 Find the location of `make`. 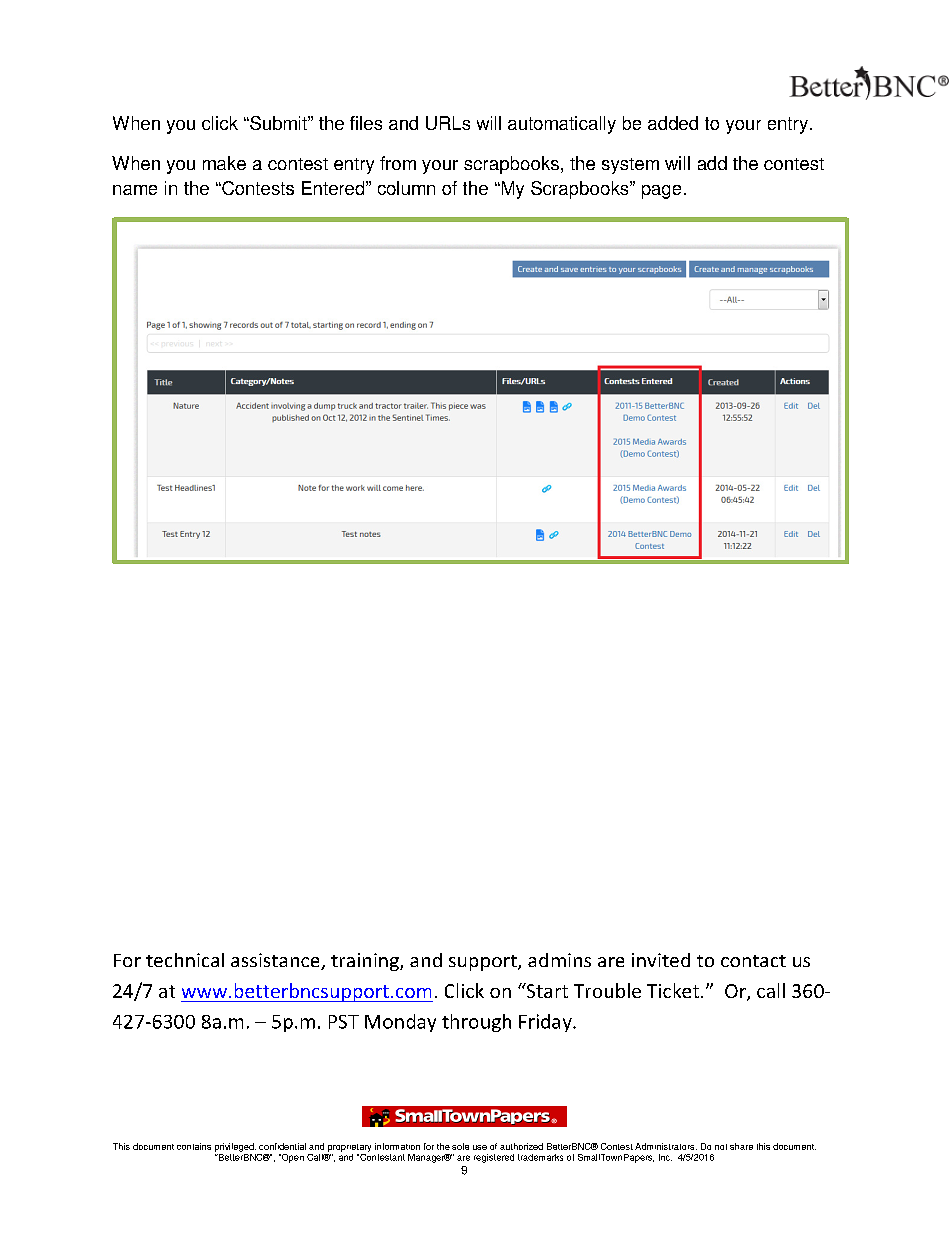

make is located at coordinates (224, 163).
